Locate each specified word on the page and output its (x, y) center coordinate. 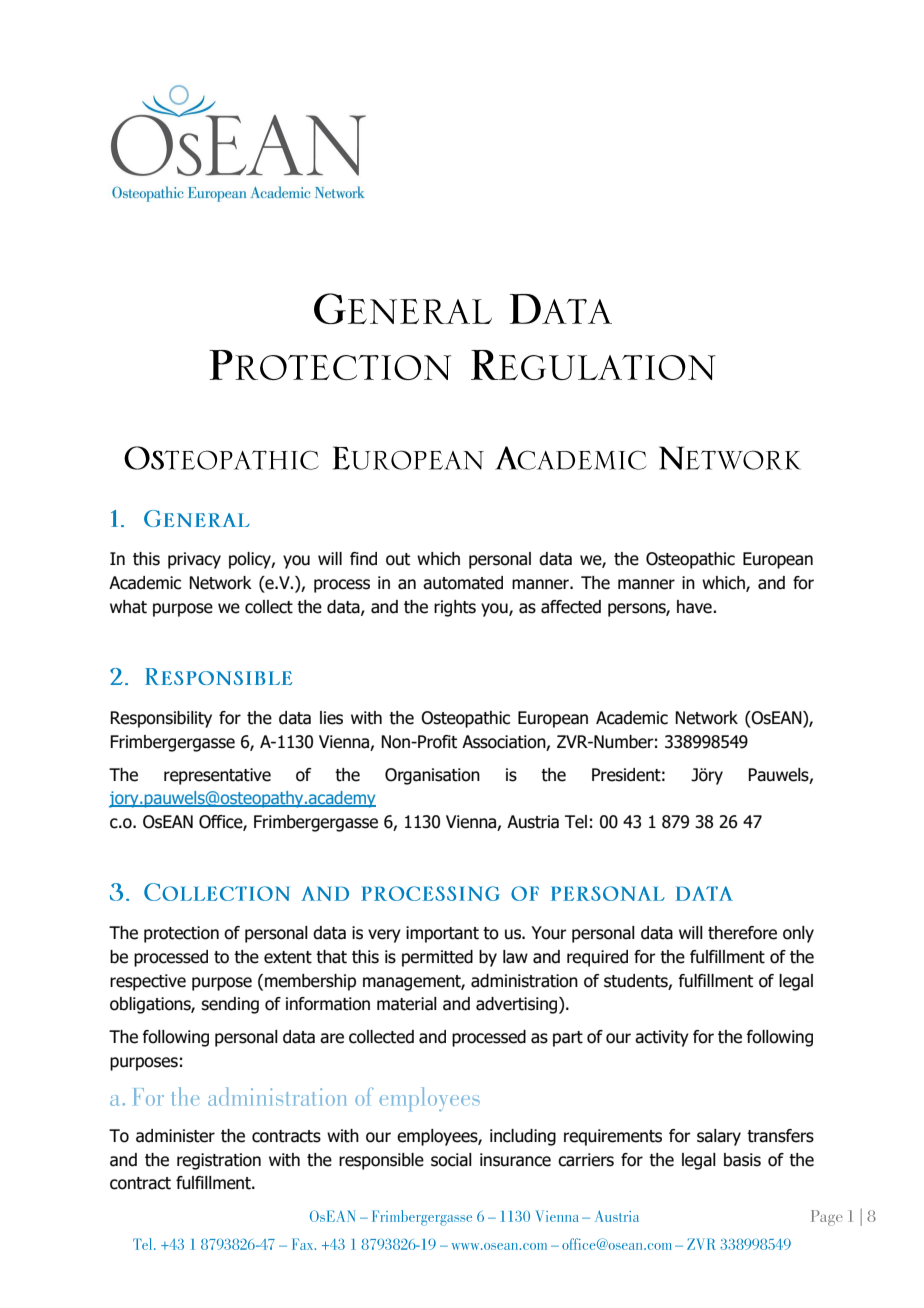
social (451, 1160)
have (695, 607)
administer (175, 1136)
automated (463, 583)
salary (719, 1137)
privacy (194, 560)
